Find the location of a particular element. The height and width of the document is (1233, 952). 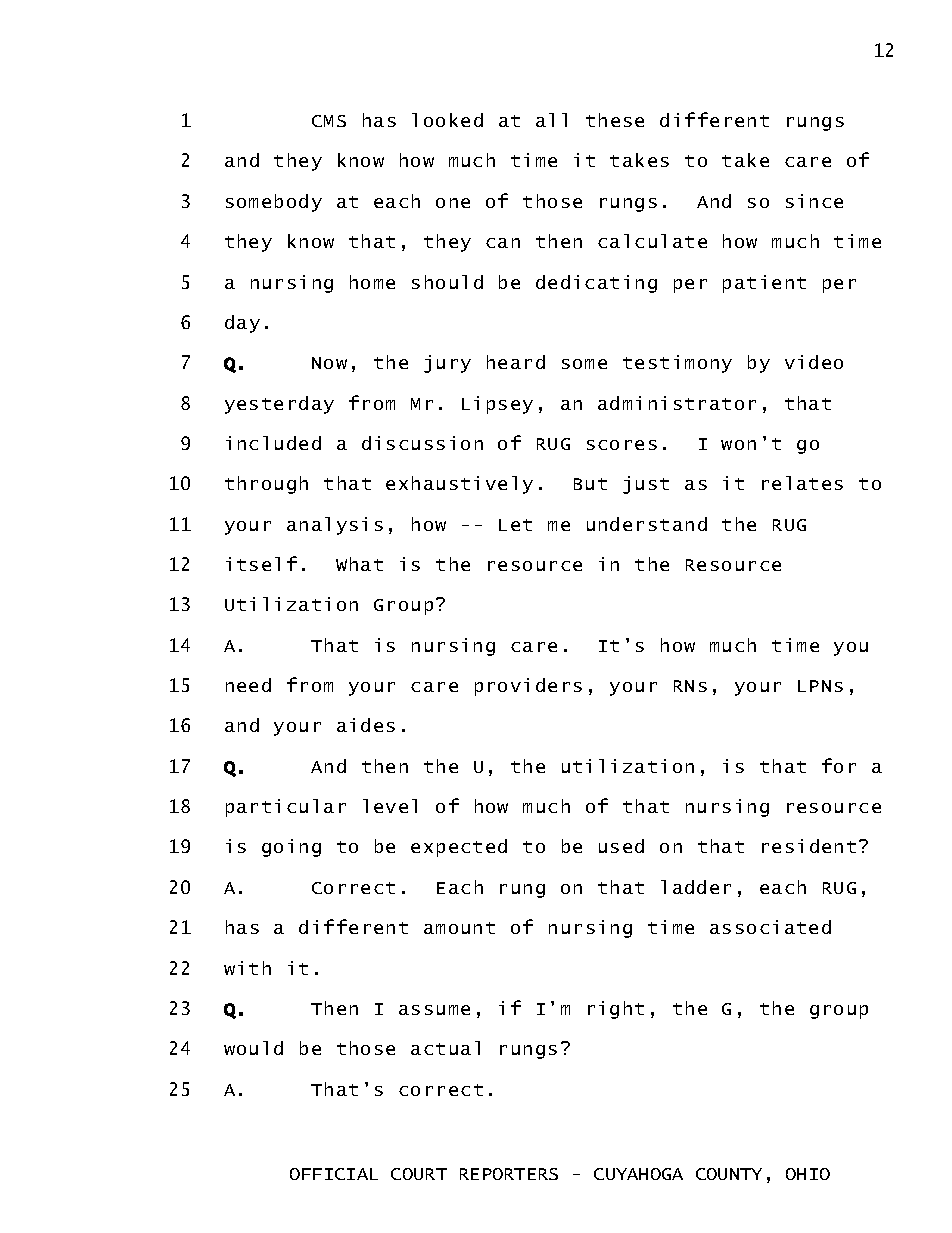

since is located at coordinates (814, 201).
